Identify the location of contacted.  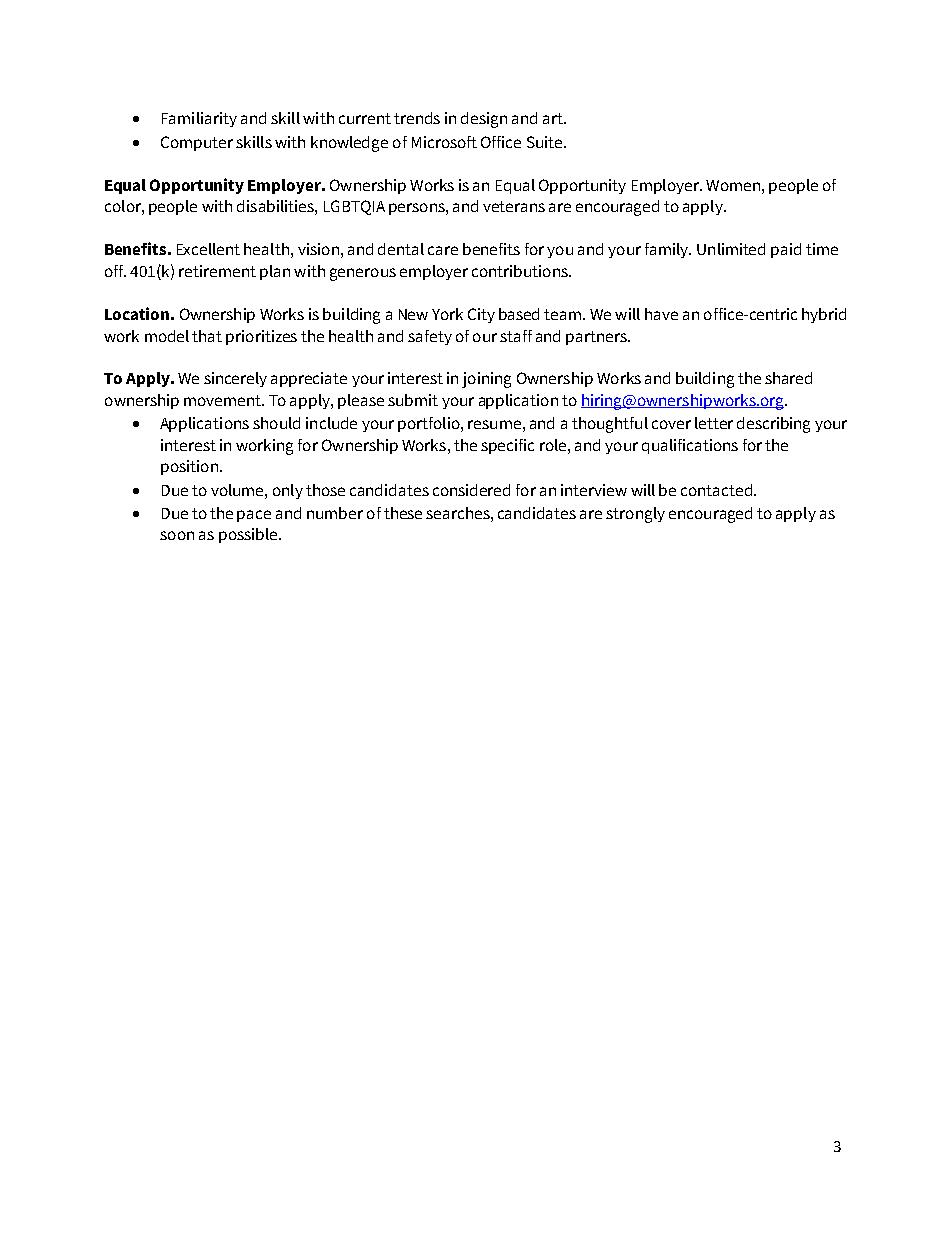
(716, 490).
